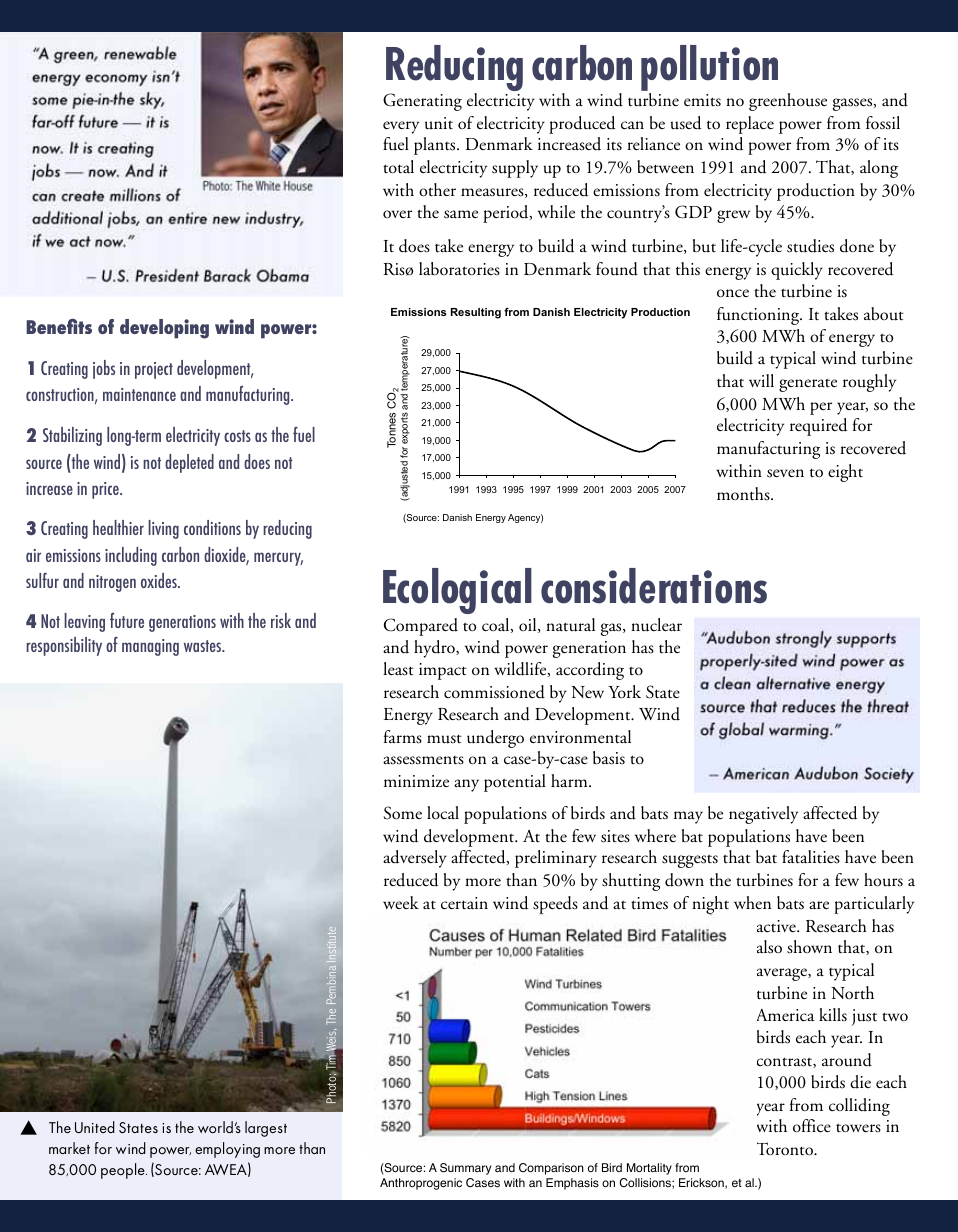 The image size is (958, 1232). What do you see at coordinates (750, 125) in the screenshot?
I see `replace` at bounding box center [750, 125].
